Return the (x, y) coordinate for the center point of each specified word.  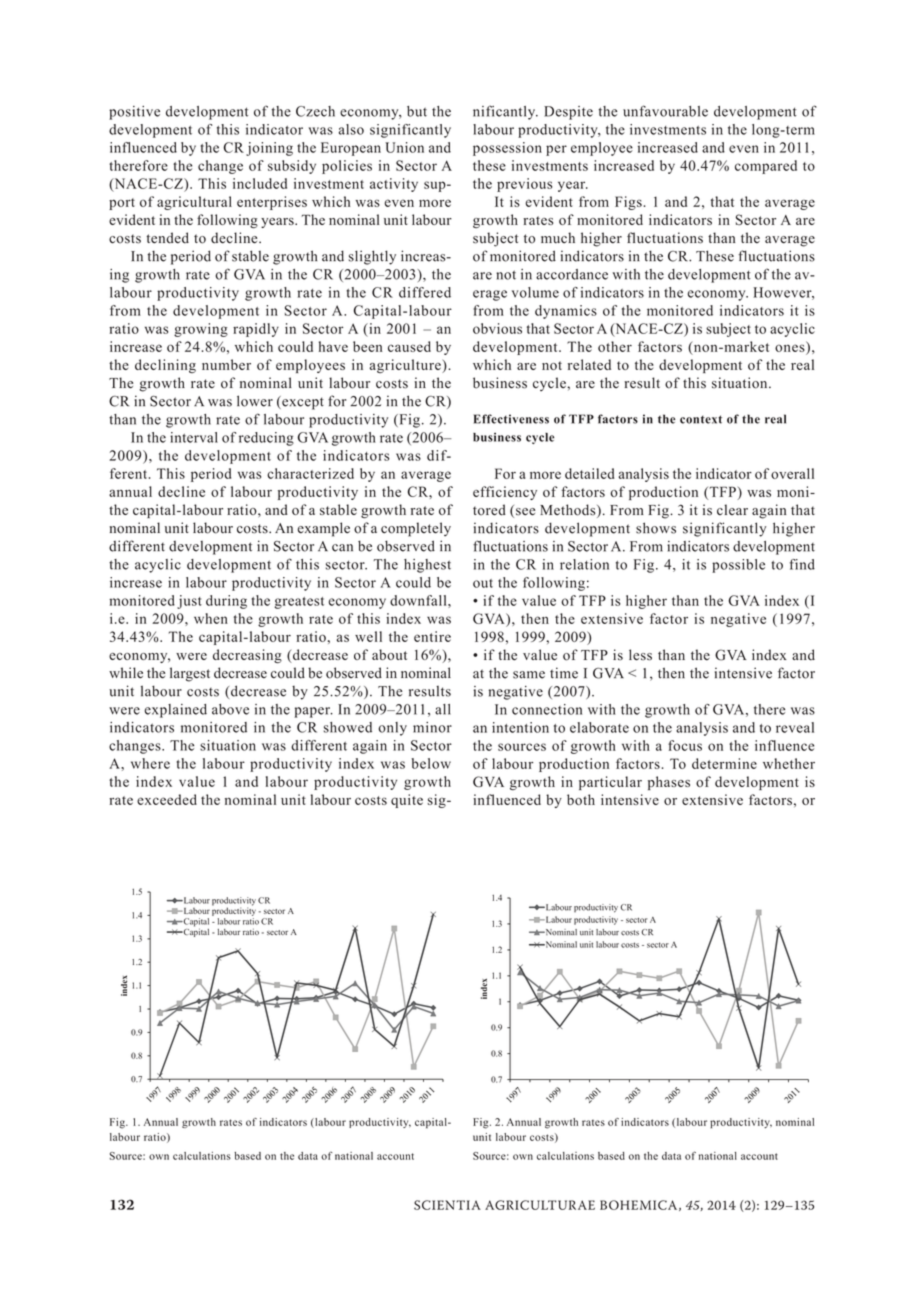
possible (738, 566)
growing (201, 330)
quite (407, 801)
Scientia (447, 1205)
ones (791, 347)
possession (507, 149)
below (431, 763)
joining (269, 149)
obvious (497, 328)
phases (669, 783)
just (189, 602)
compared (766, 167)
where (150, 763)
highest (427, 566)
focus (685, 745)
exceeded (167, 799)
